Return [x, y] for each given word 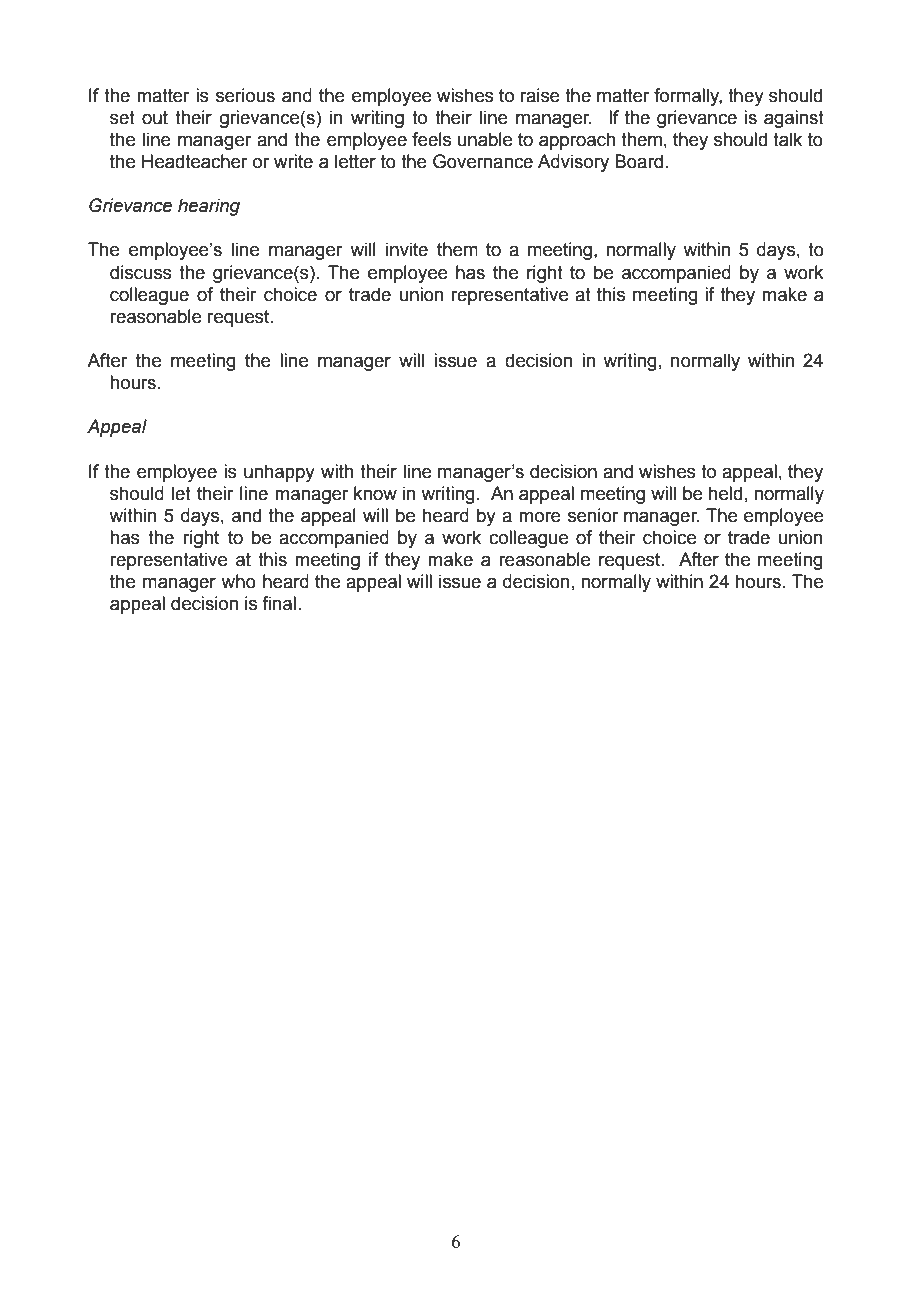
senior [593, 515]
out [155, 118]
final [279, 603]
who [238, 581]
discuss [141, 272]
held [725, 493]
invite [407, 249]
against [794, 119]
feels [431, 139]
